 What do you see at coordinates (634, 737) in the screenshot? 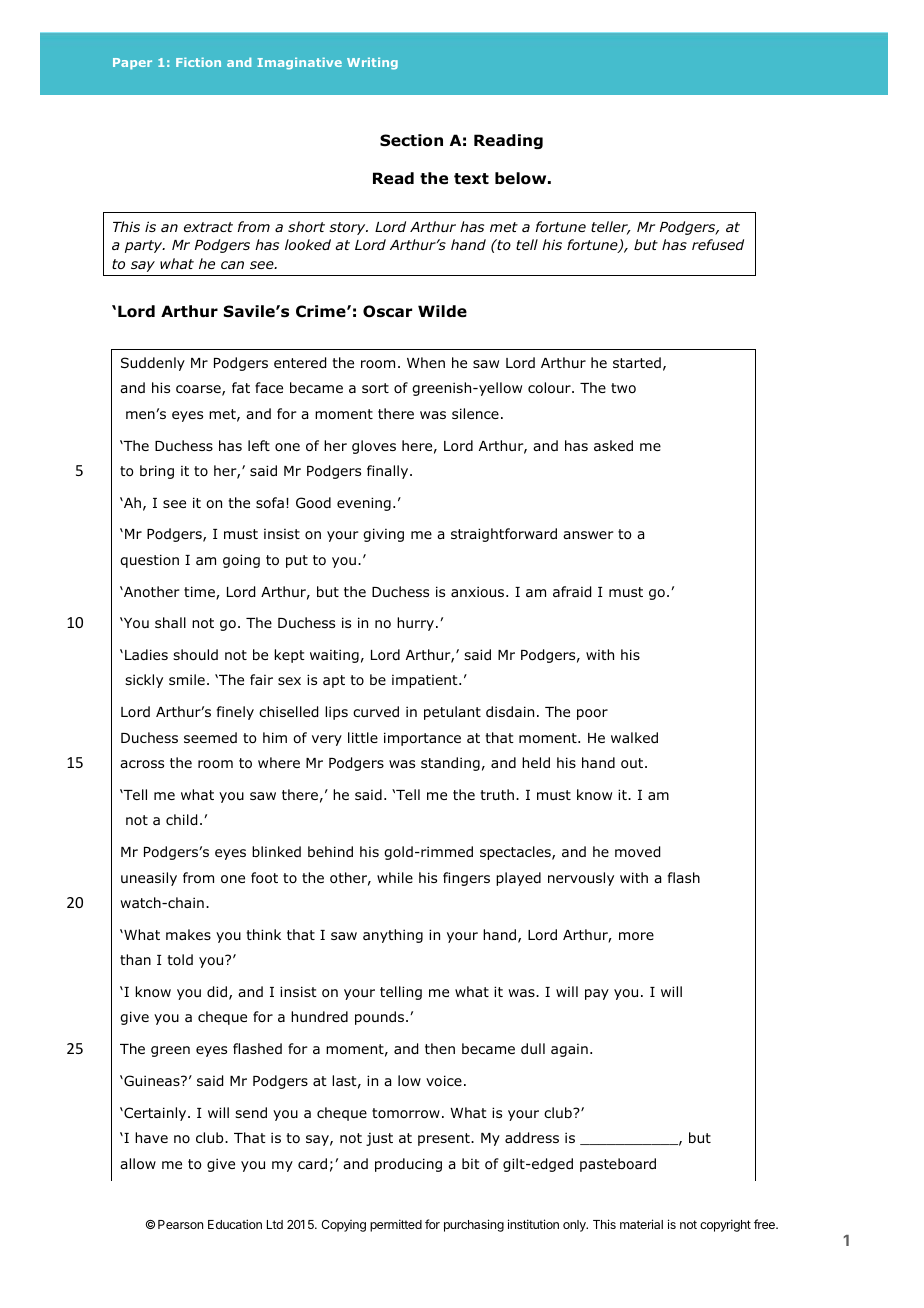
I see `walked` at bounding box center [634, 737].
